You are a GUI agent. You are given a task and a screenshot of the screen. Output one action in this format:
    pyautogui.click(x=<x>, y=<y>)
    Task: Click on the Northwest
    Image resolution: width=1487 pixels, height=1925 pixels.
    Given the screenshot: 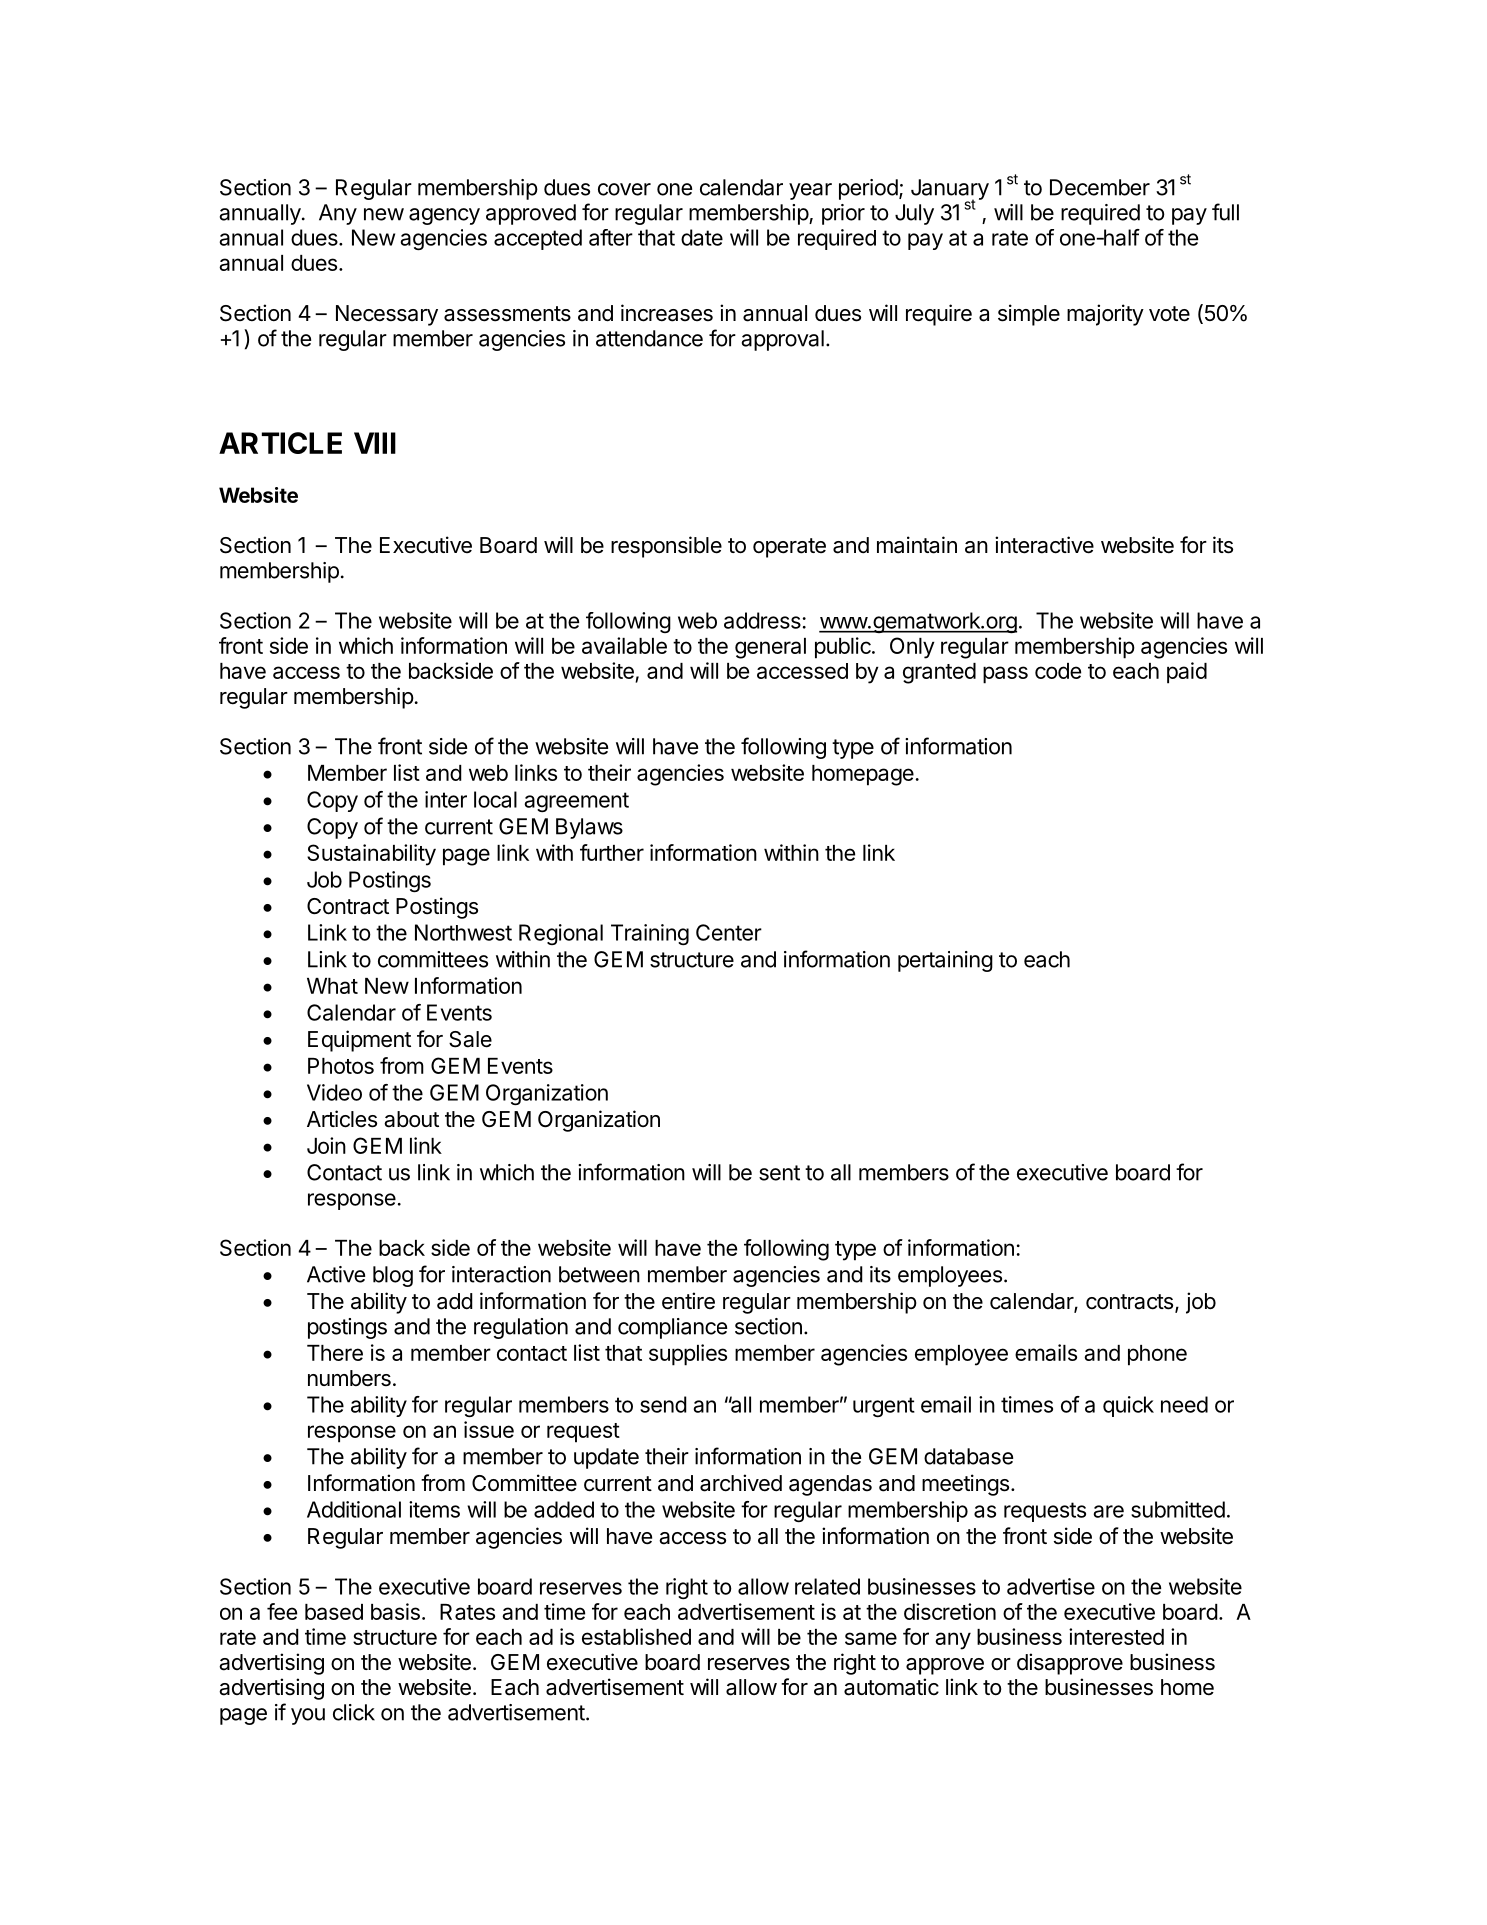 What is the action you would take?
    pyautogui.click(x=463, y=932)
